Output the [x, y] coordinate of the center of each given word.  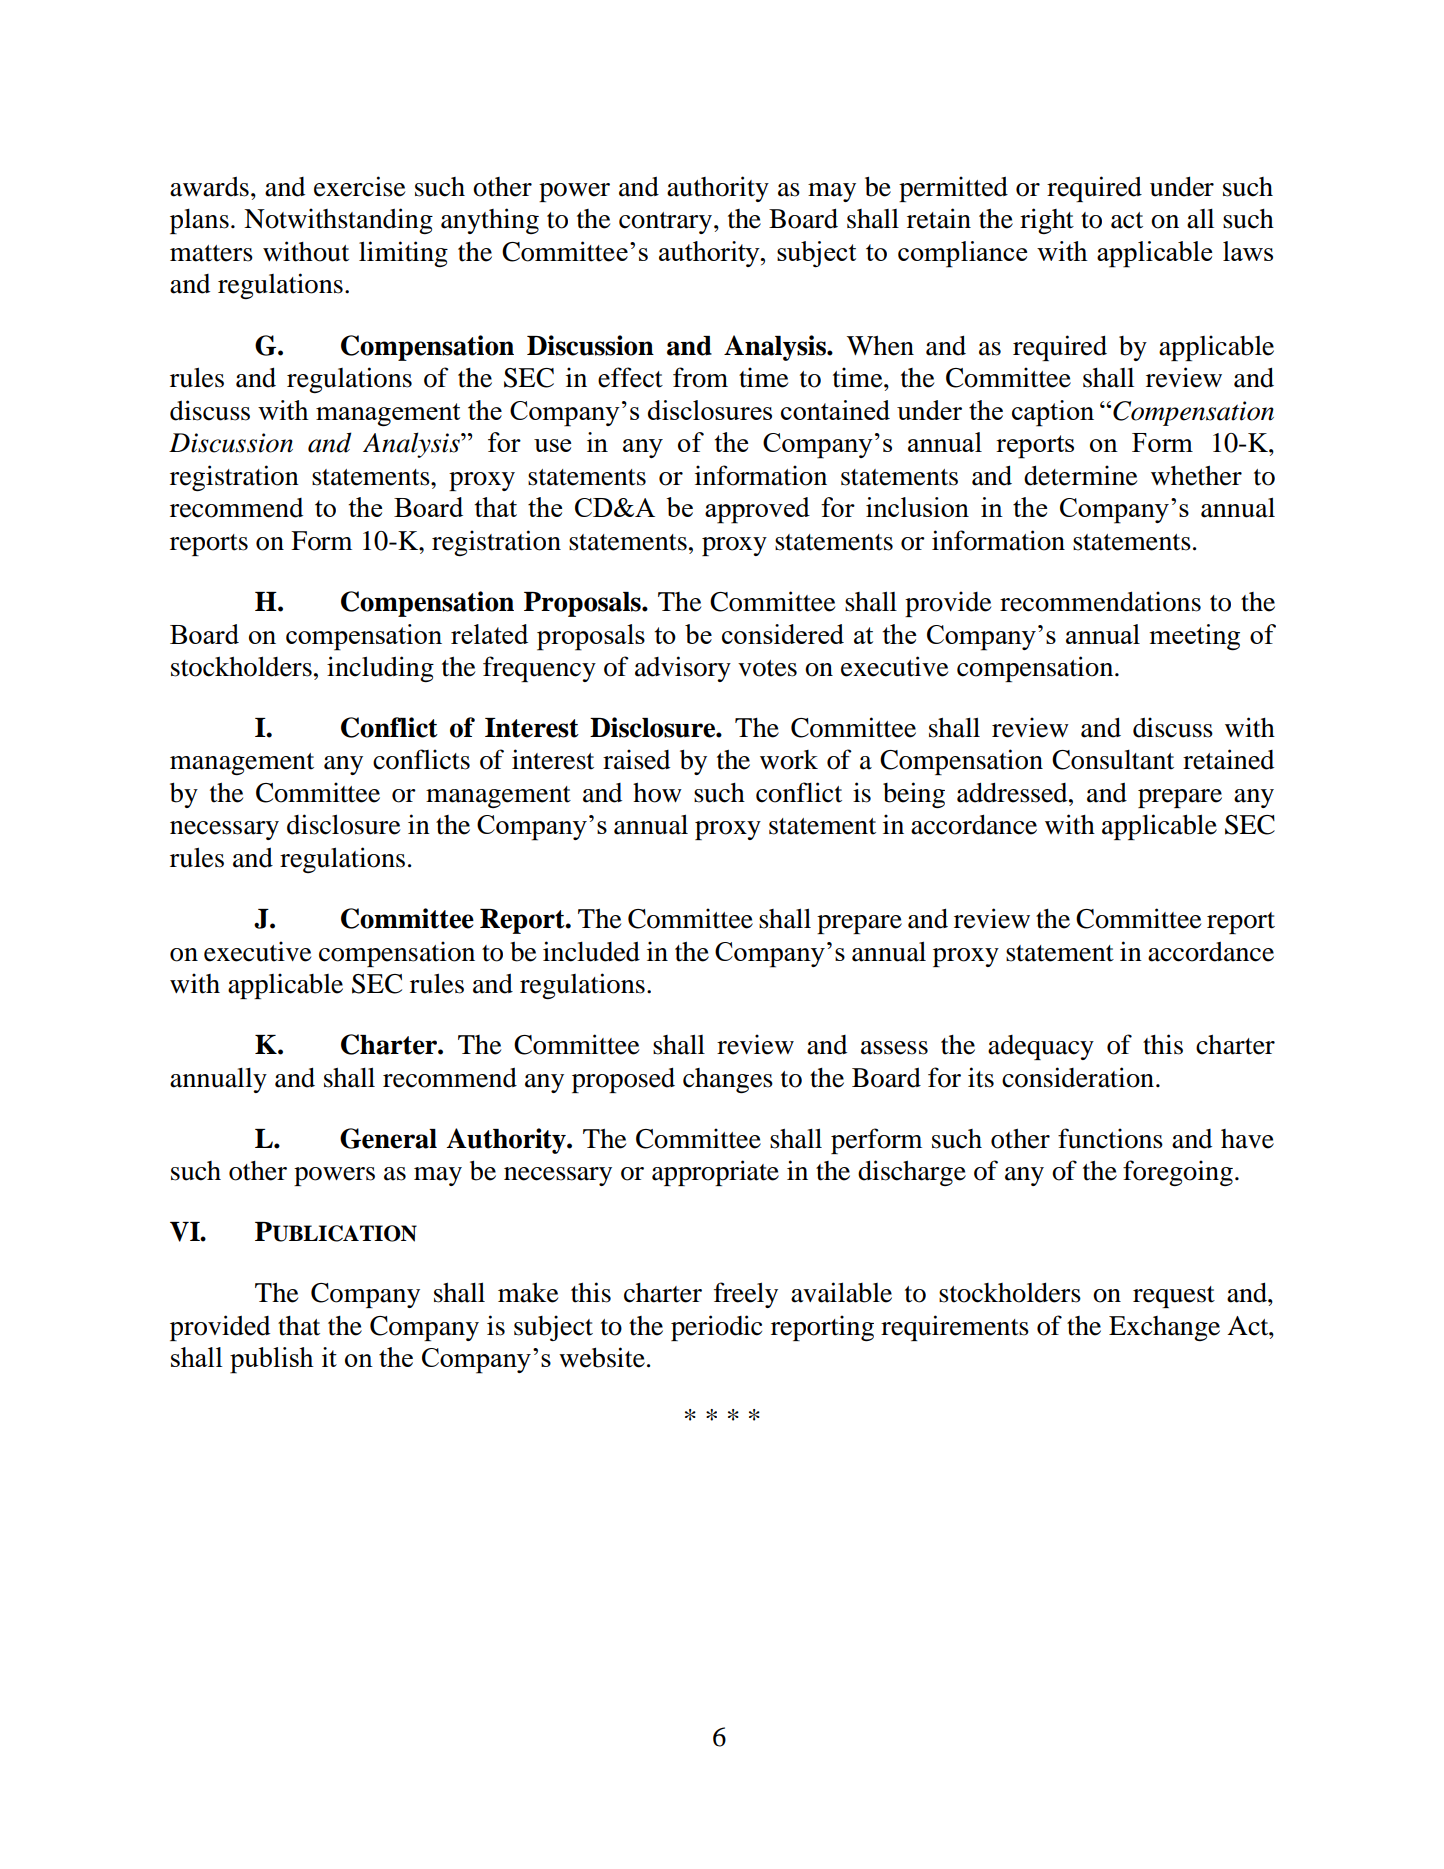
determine [1080, 475]
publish [272, 1360]
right [1047, 221]
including [380, 669]
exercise [359, 186]
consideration [1078, 1077]
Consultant [1113, 760]
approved [757, 510]
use [552, 445]
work [789, 760]
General [388, 1138]
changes [728, 1080]
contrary [667, 223]
